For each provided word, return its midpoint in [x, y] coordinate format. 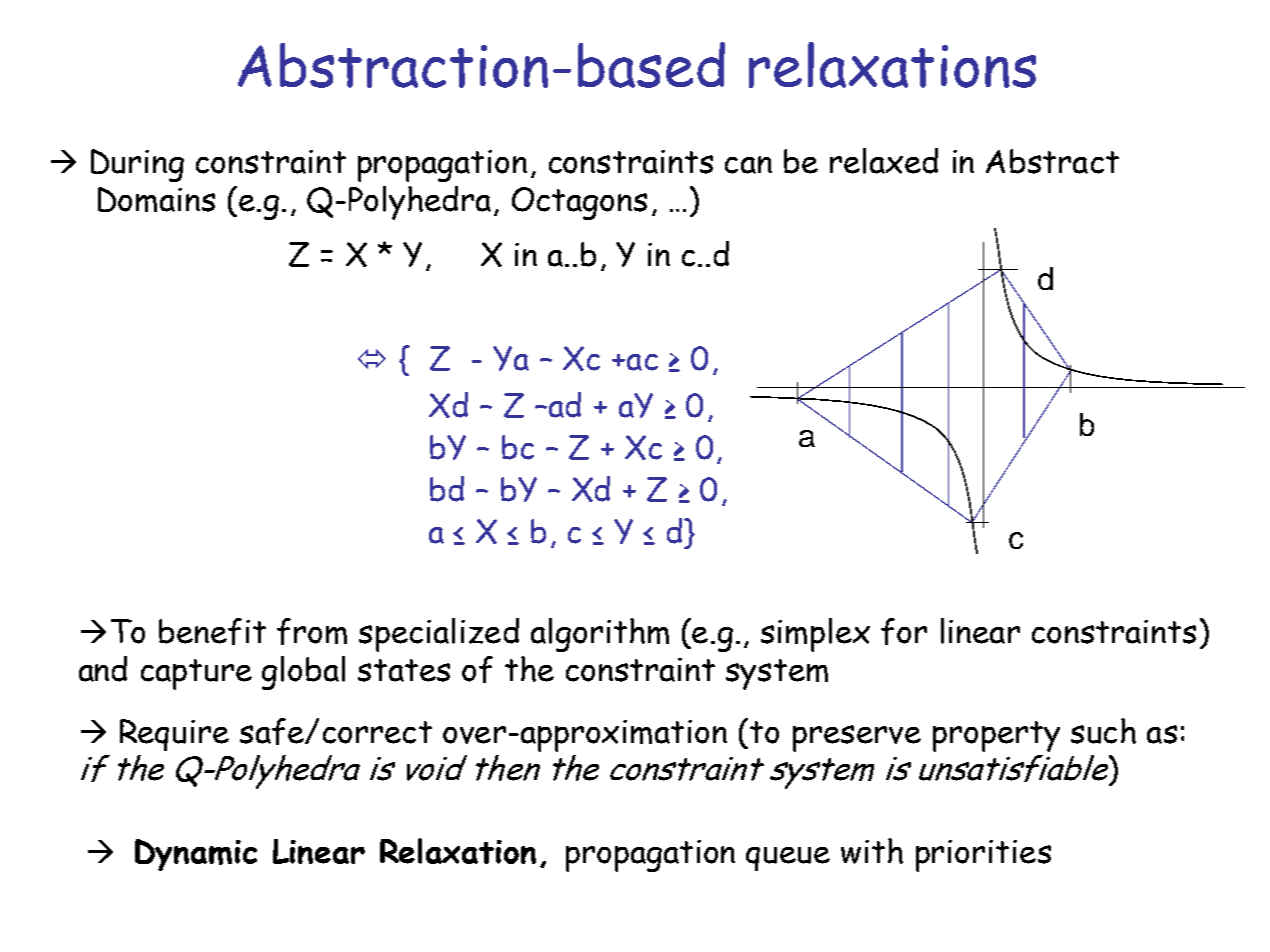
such [1103, 731]
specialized [439, 635]
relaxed [884, 161]
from [312, 631]
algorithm [600, 635]
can [748, 165]
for [904, 631]
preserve [857, 738]
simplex [815, 635]
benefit [212, 631]
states [404, 670]
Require [174, 735]
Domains [156, 199]
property [996, 736]
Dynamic [196, 855]
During [137, 165]
